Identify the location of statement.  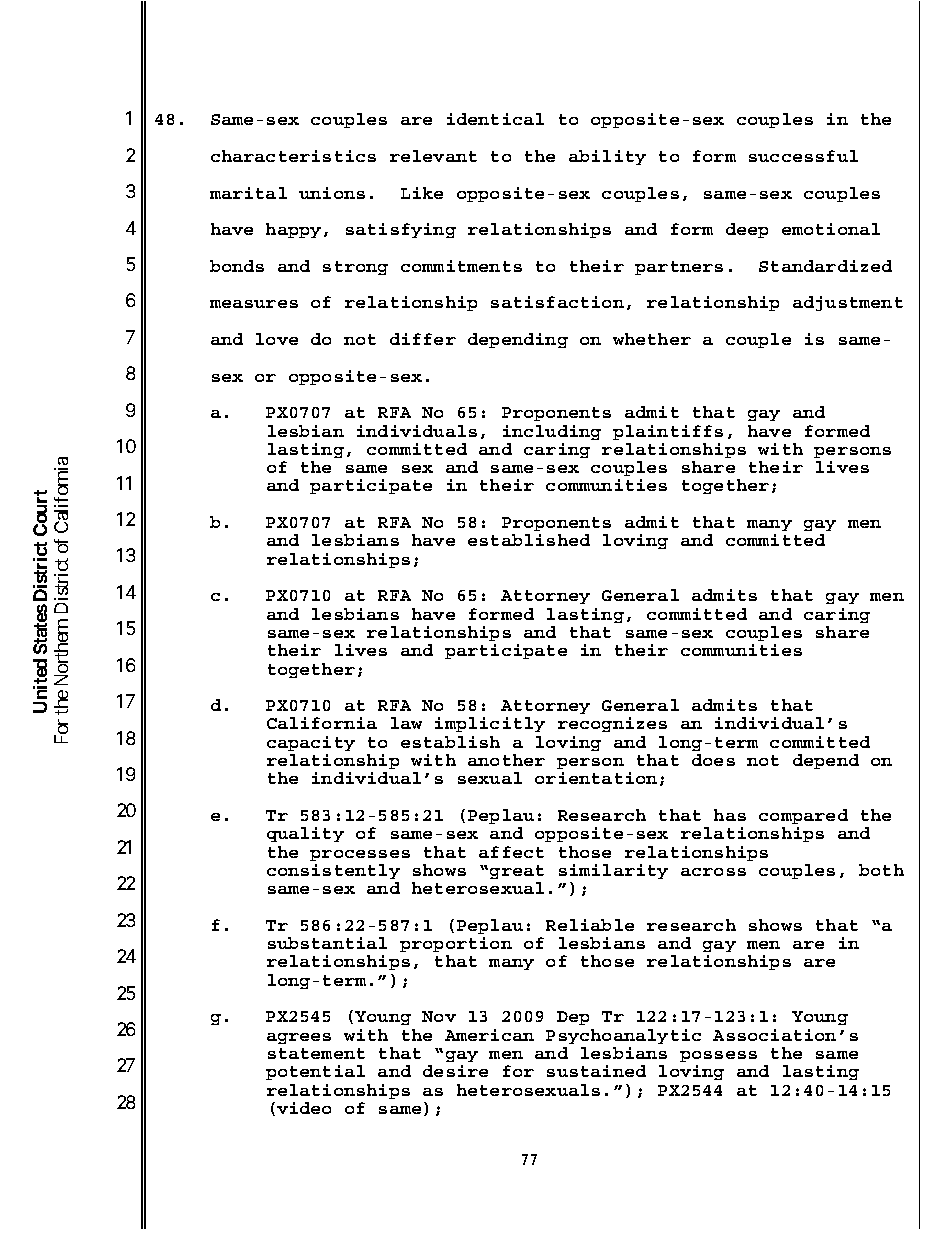
(316, 1053).
